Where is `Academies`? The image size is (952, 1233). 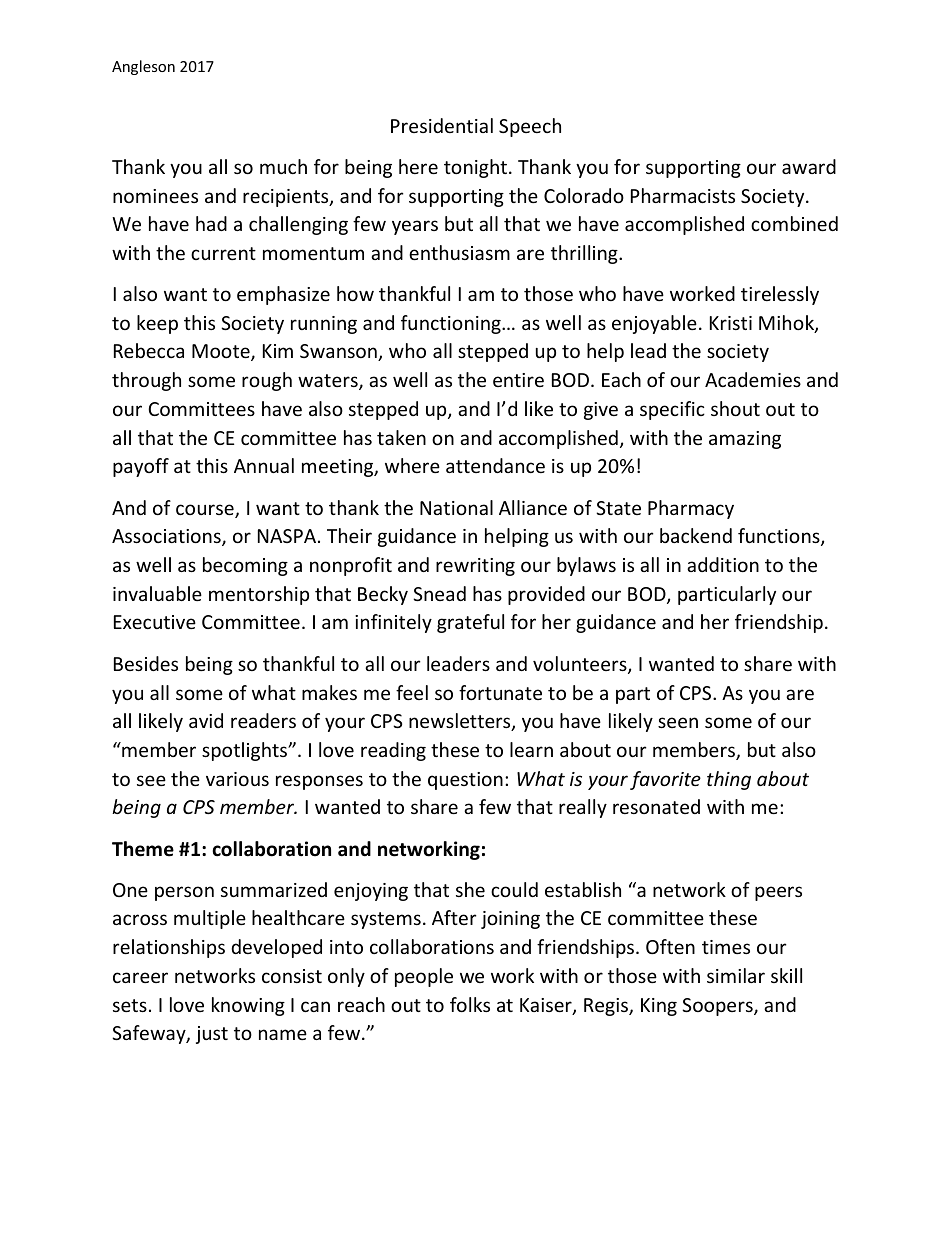
Academies is located at coordinates (753, 379).
